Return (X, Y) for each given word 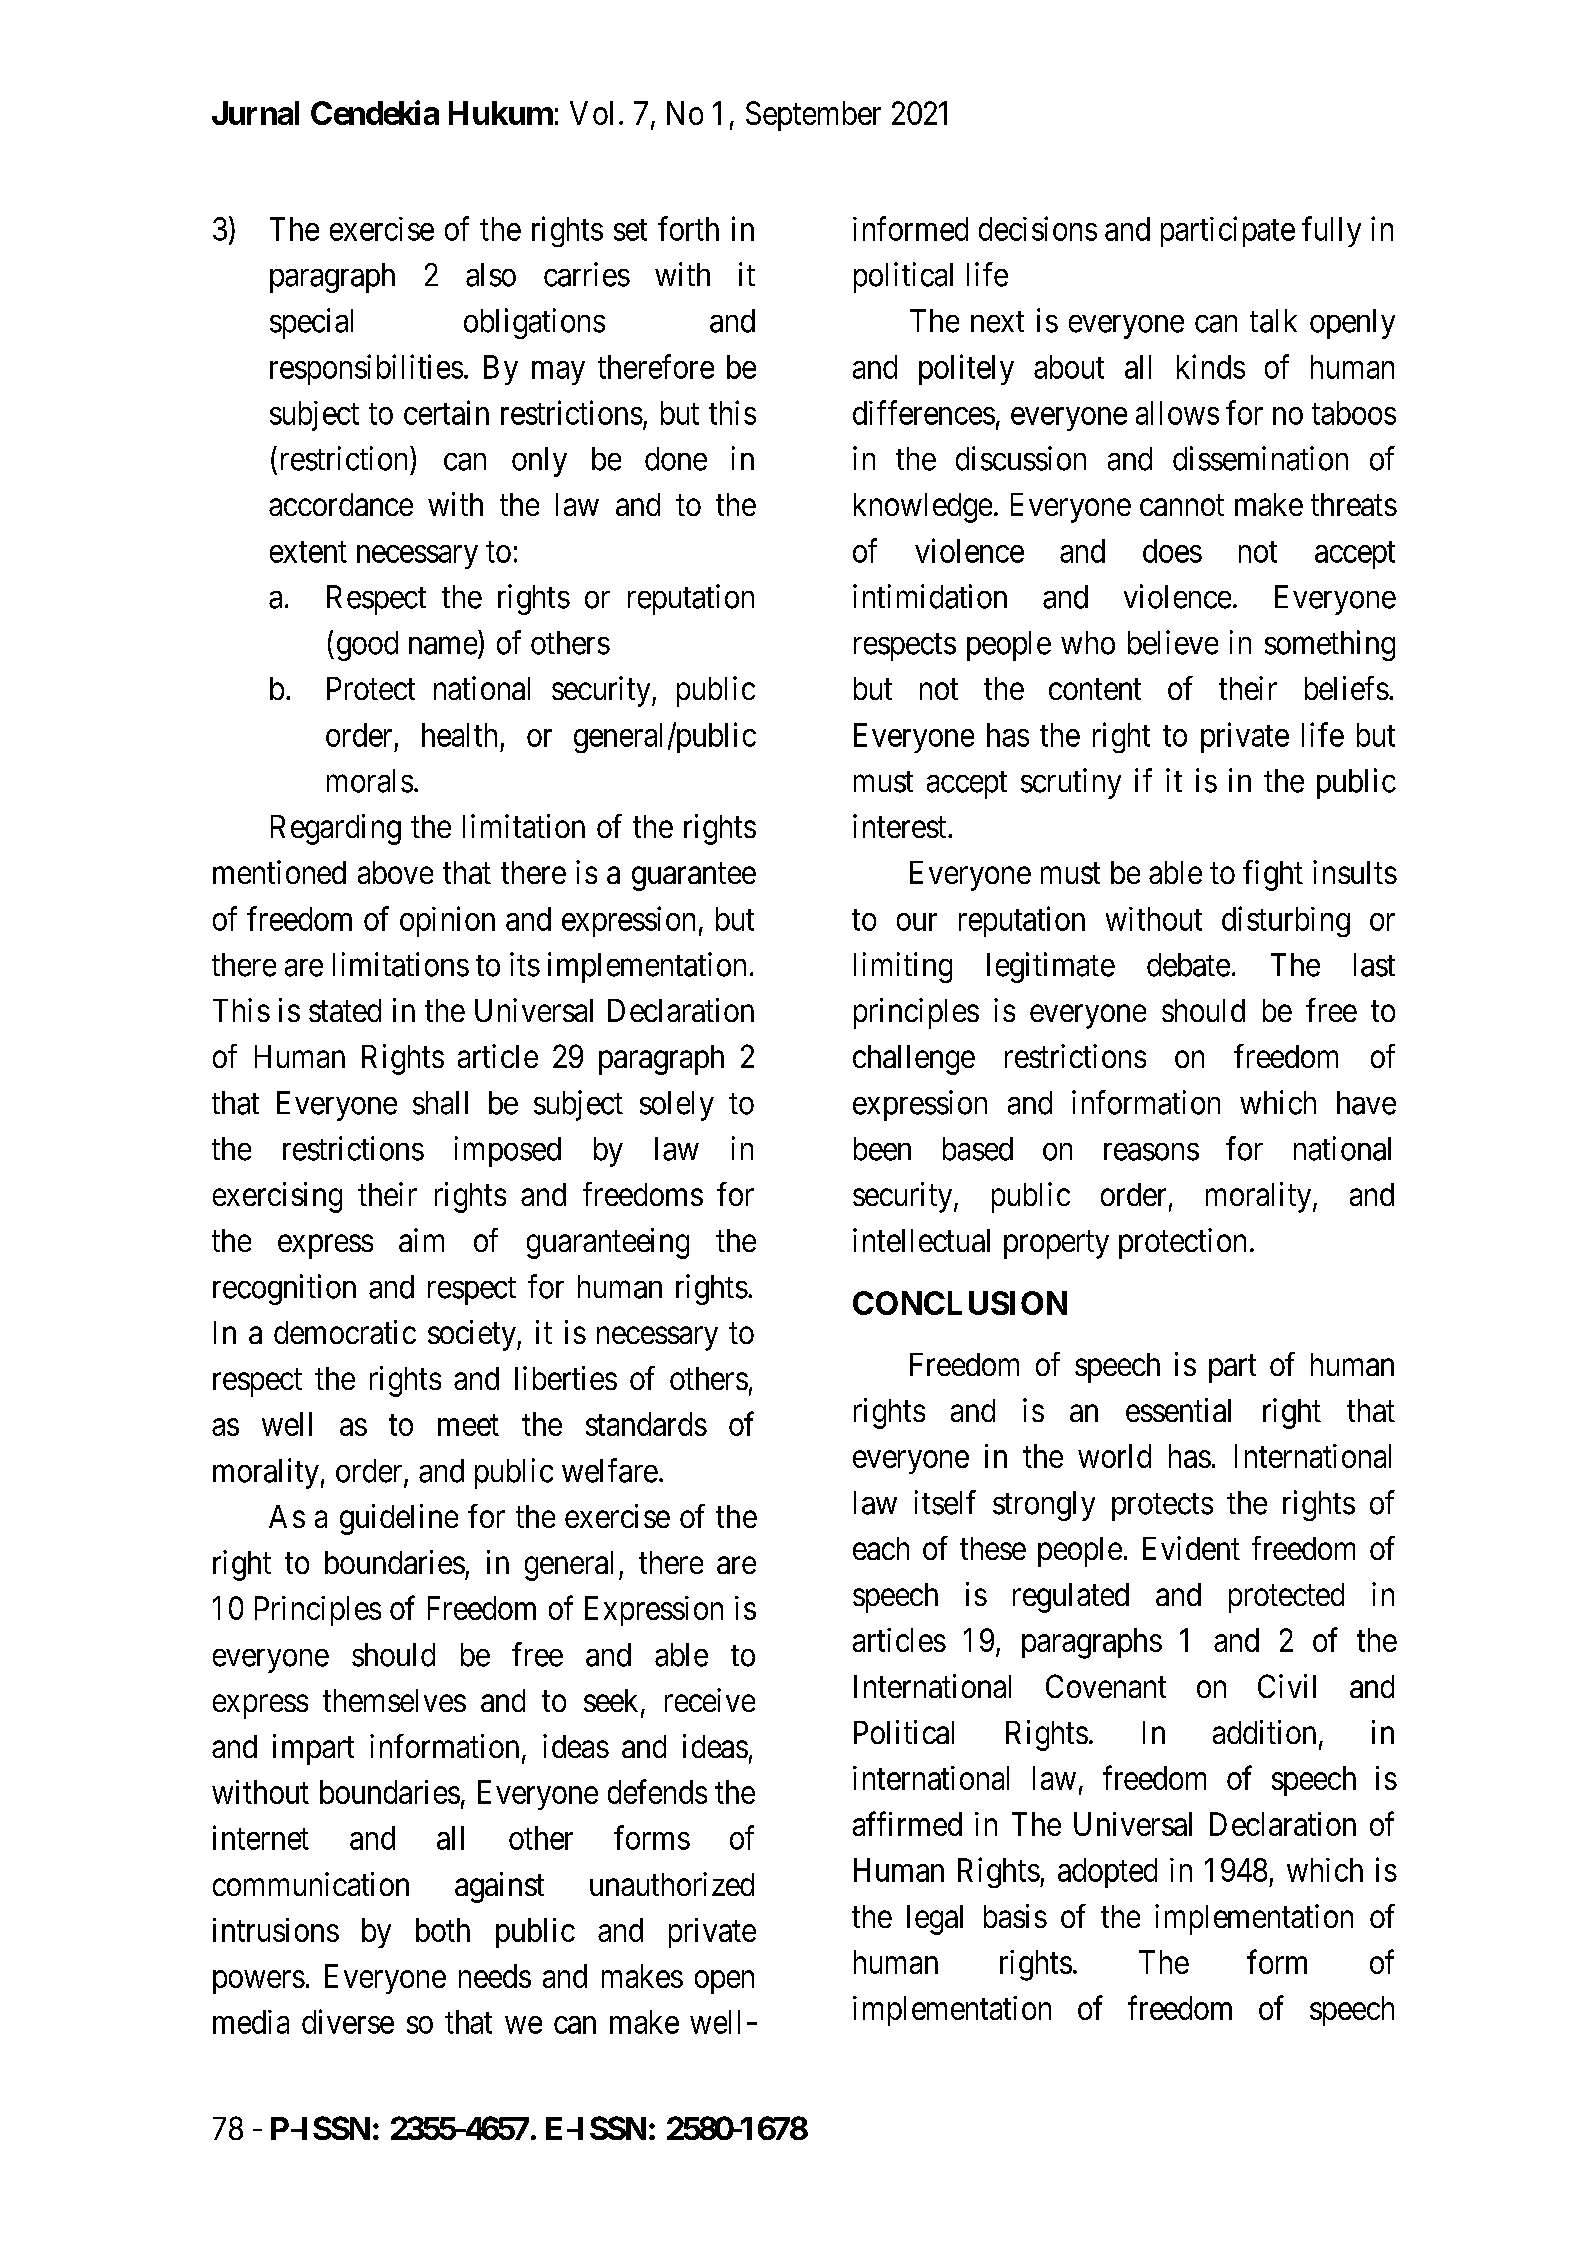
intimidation (930, 596)
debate (1188, 965)
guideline (399, 1519)
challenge (914, 1060)
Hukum (501, 113)
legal (935, 1920)
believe (1173, 642)
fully (1331, 231)
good (367, 646)
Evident (1191, 1548)
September (813, 116)
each (881, 1548)
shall (440, 1103)
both (443, 1930)
